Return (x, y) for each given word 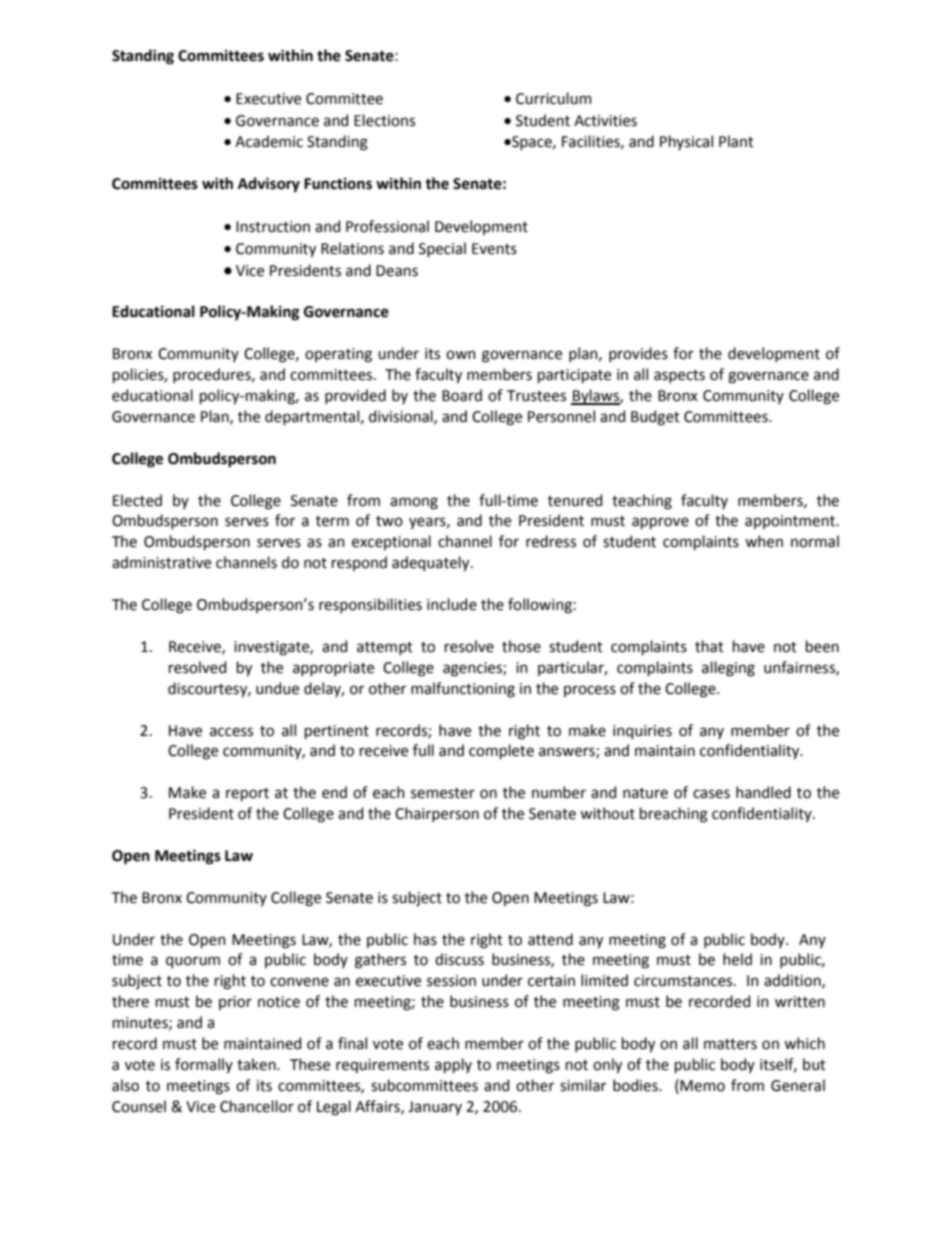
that (709, 646)
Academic (269, 141)
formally (204, 1065)
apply (453, 1065)
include (452, 604)
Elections (384, 120)
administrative (161, 562)
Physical (686, 142)
